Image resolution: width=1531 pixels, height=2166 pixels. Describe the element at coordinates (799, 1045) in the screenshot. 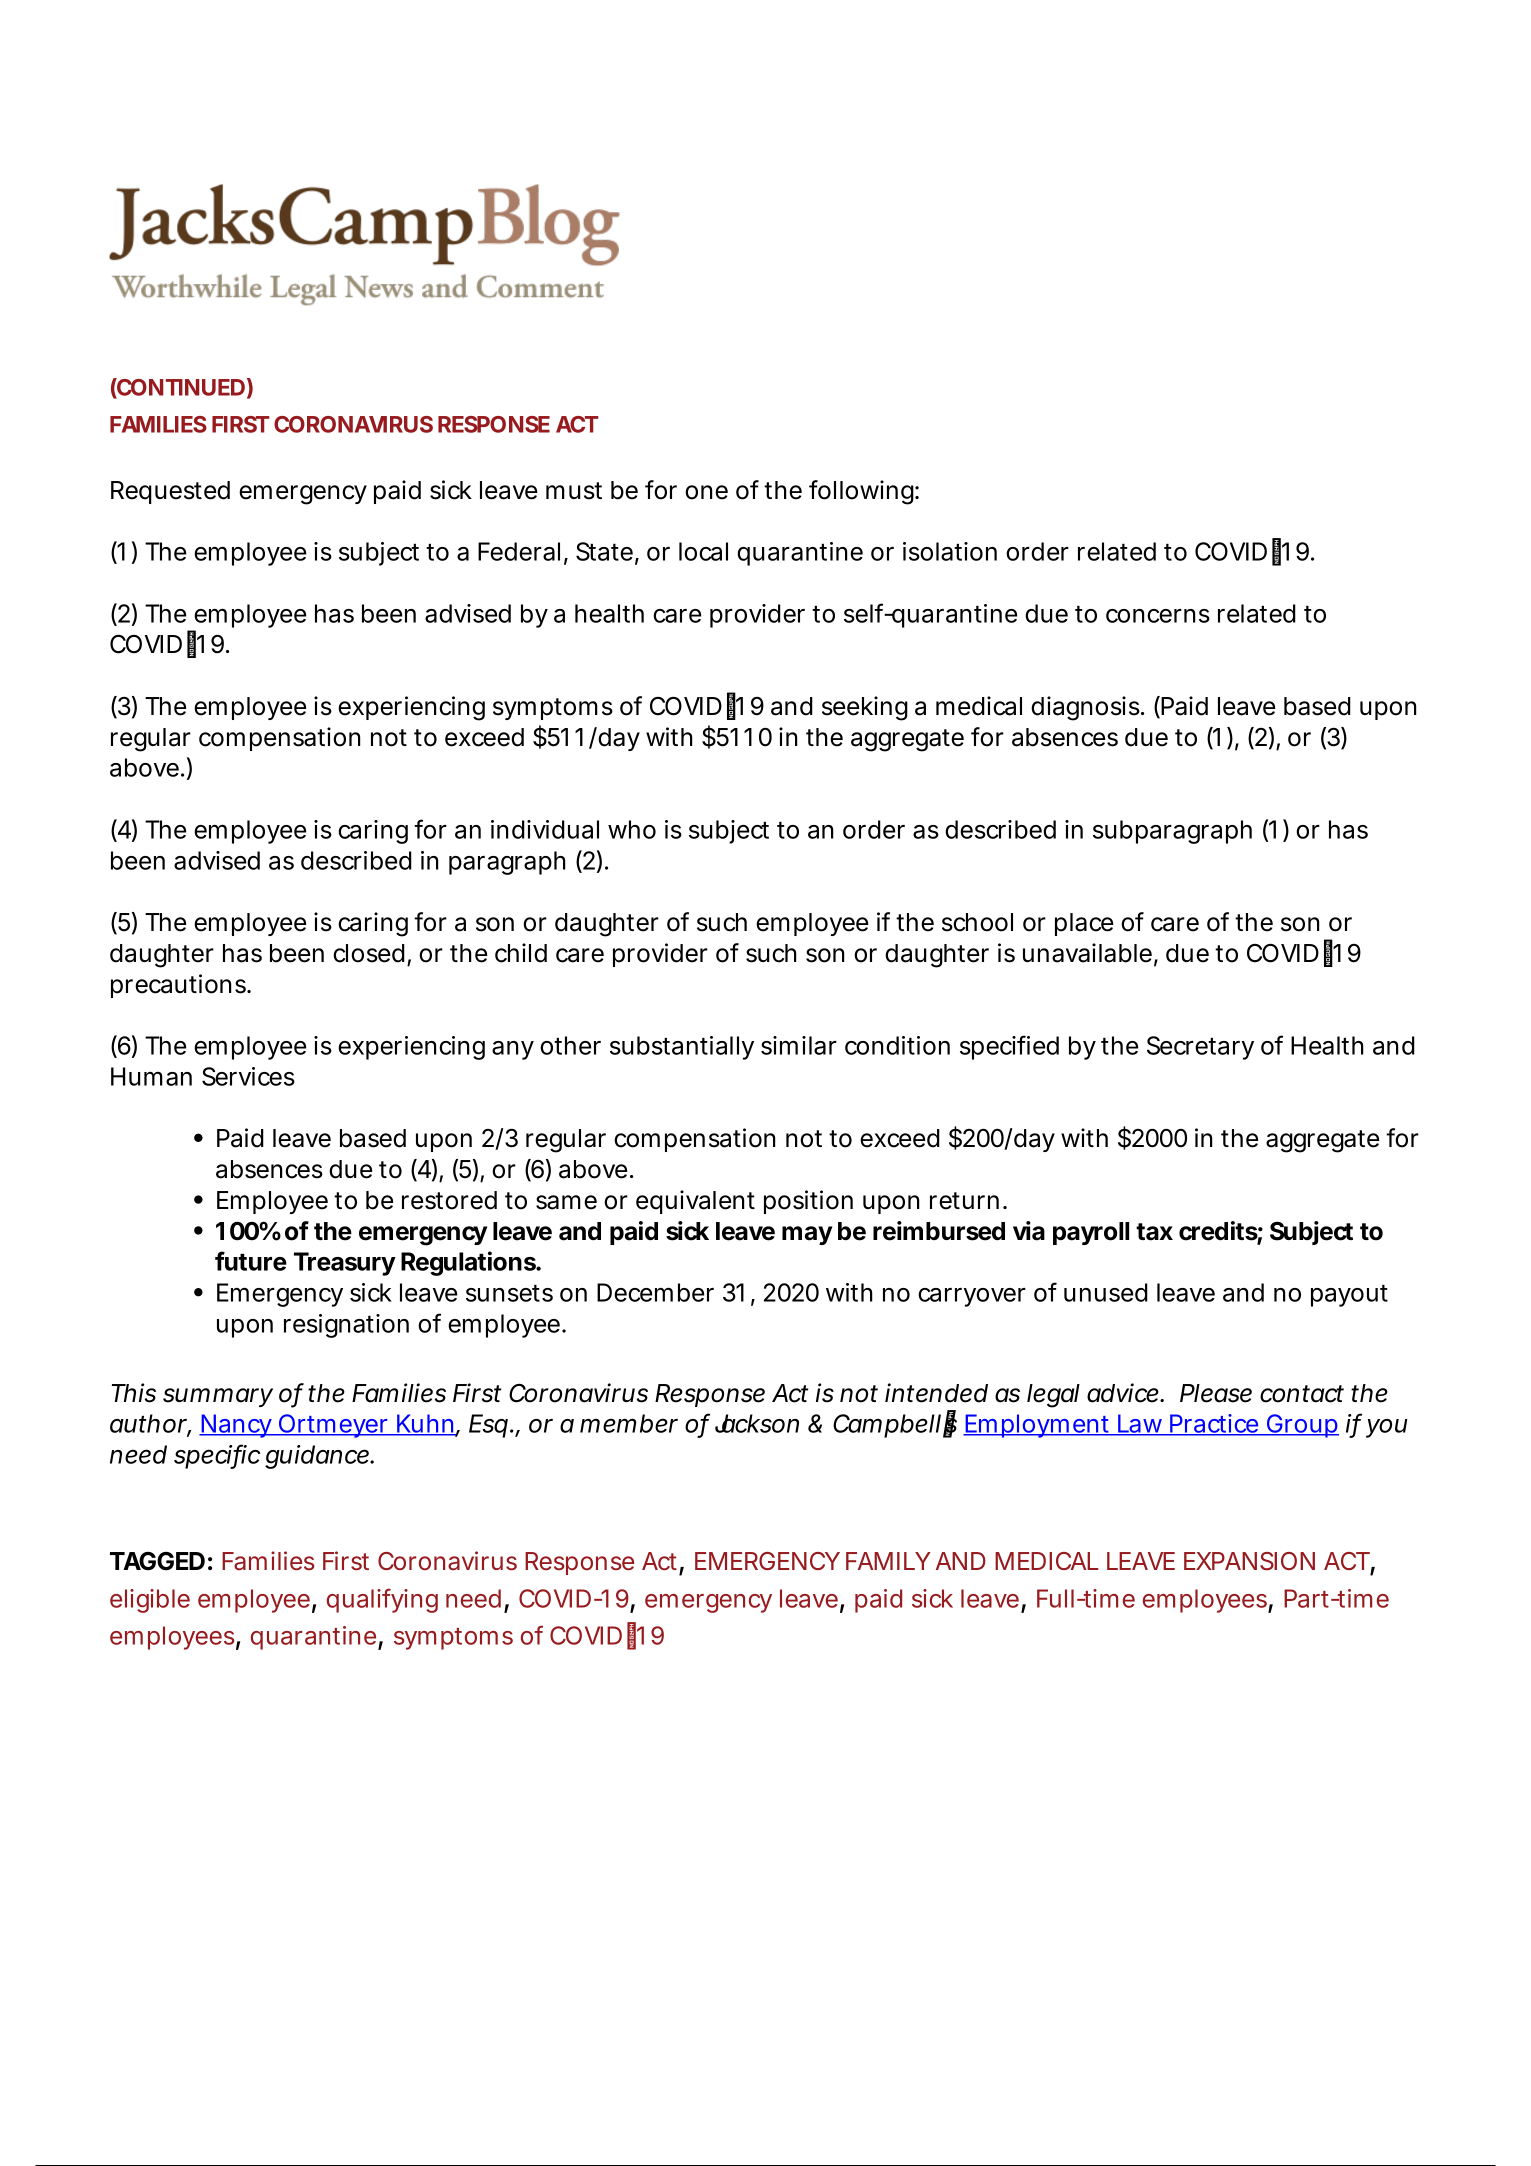

I see `similar` at that location.
